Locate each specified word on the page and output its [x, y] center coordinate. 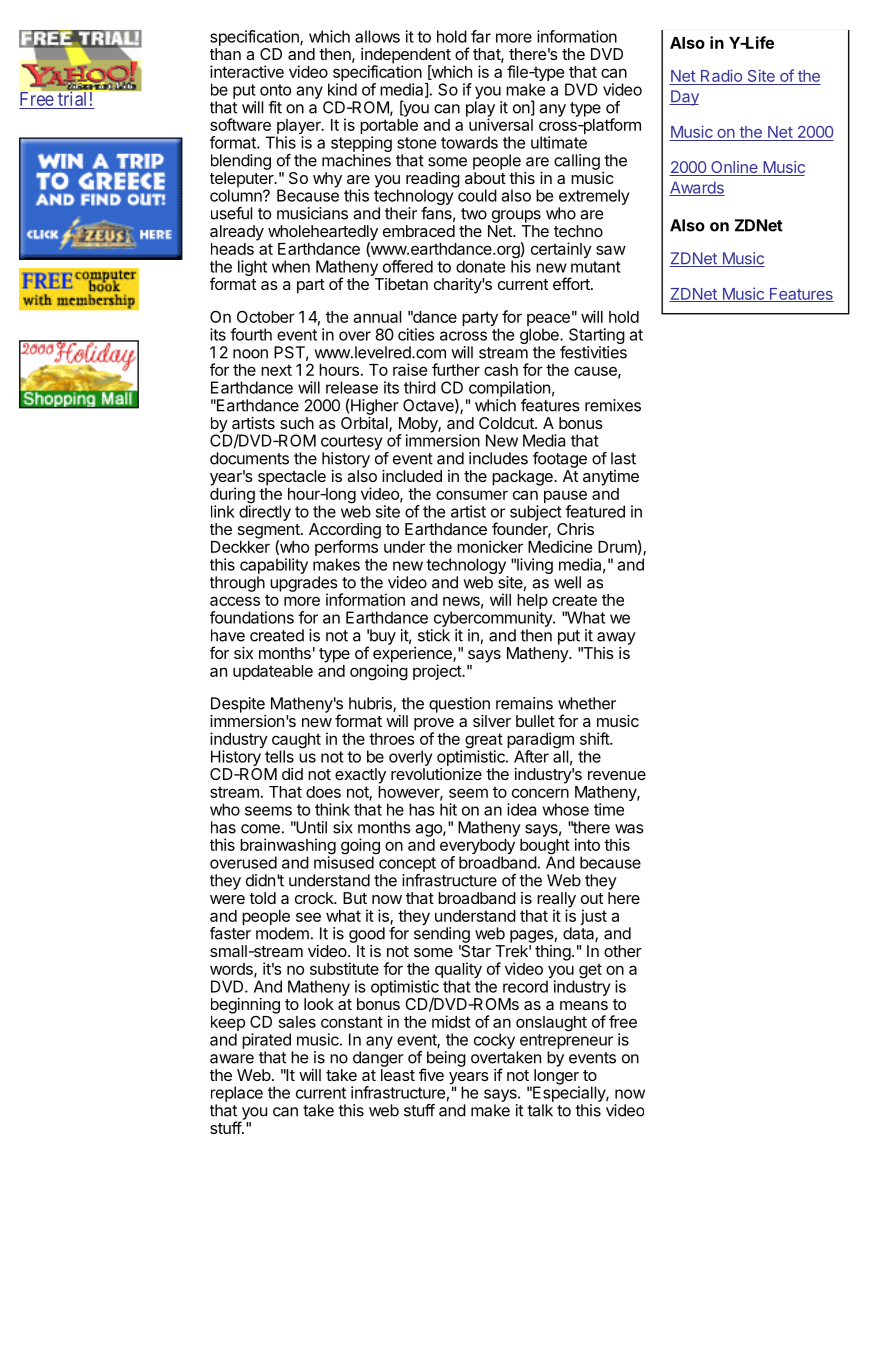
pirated [266, 1041]
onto [275, 90]
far [481, 36]
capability [274, 566]
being [446, 1059]
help [532, 603]
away [616, 638]
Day [684, 98]
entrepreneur [566, 1041]
